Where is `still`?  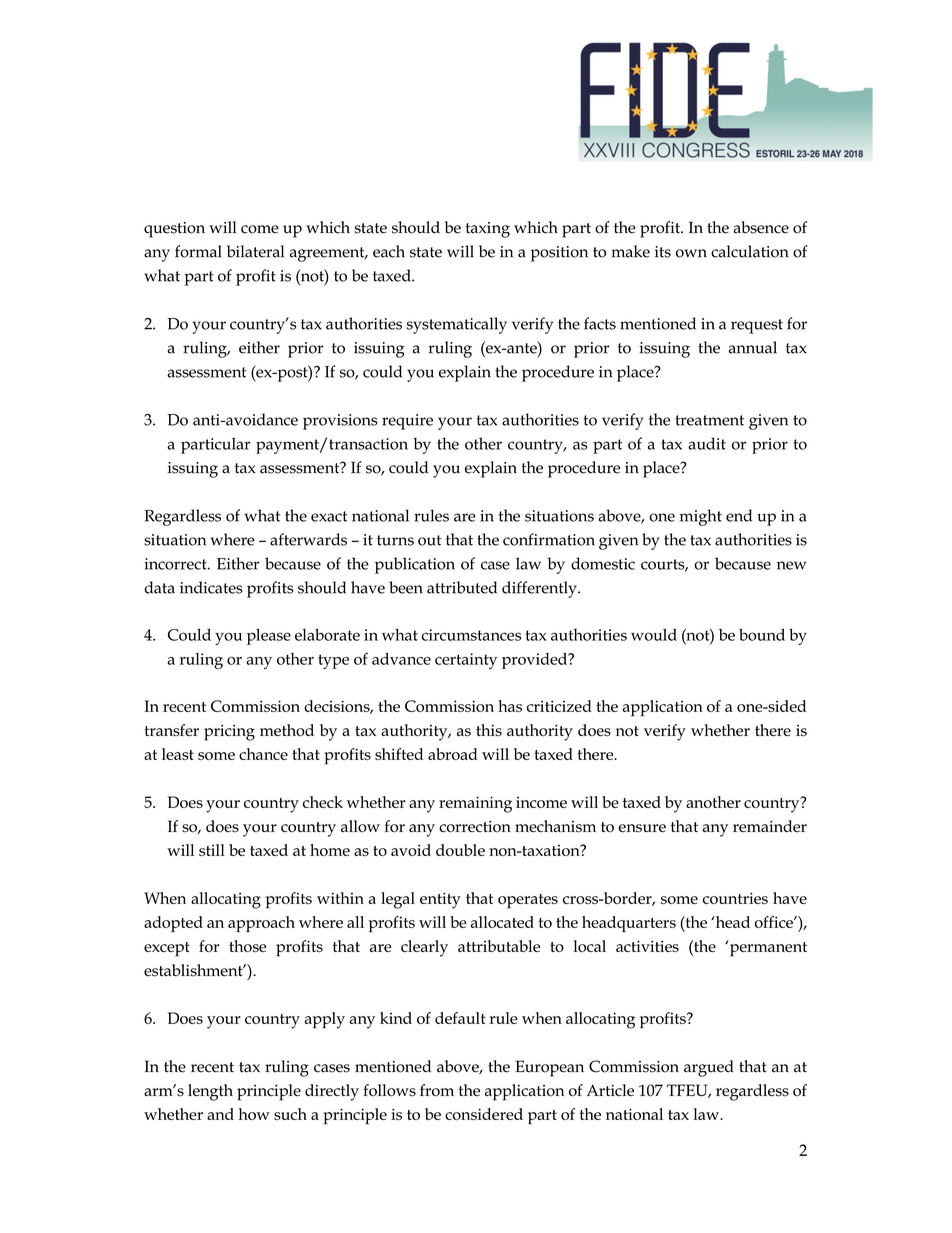 still is located at coordinates (212, 850).
